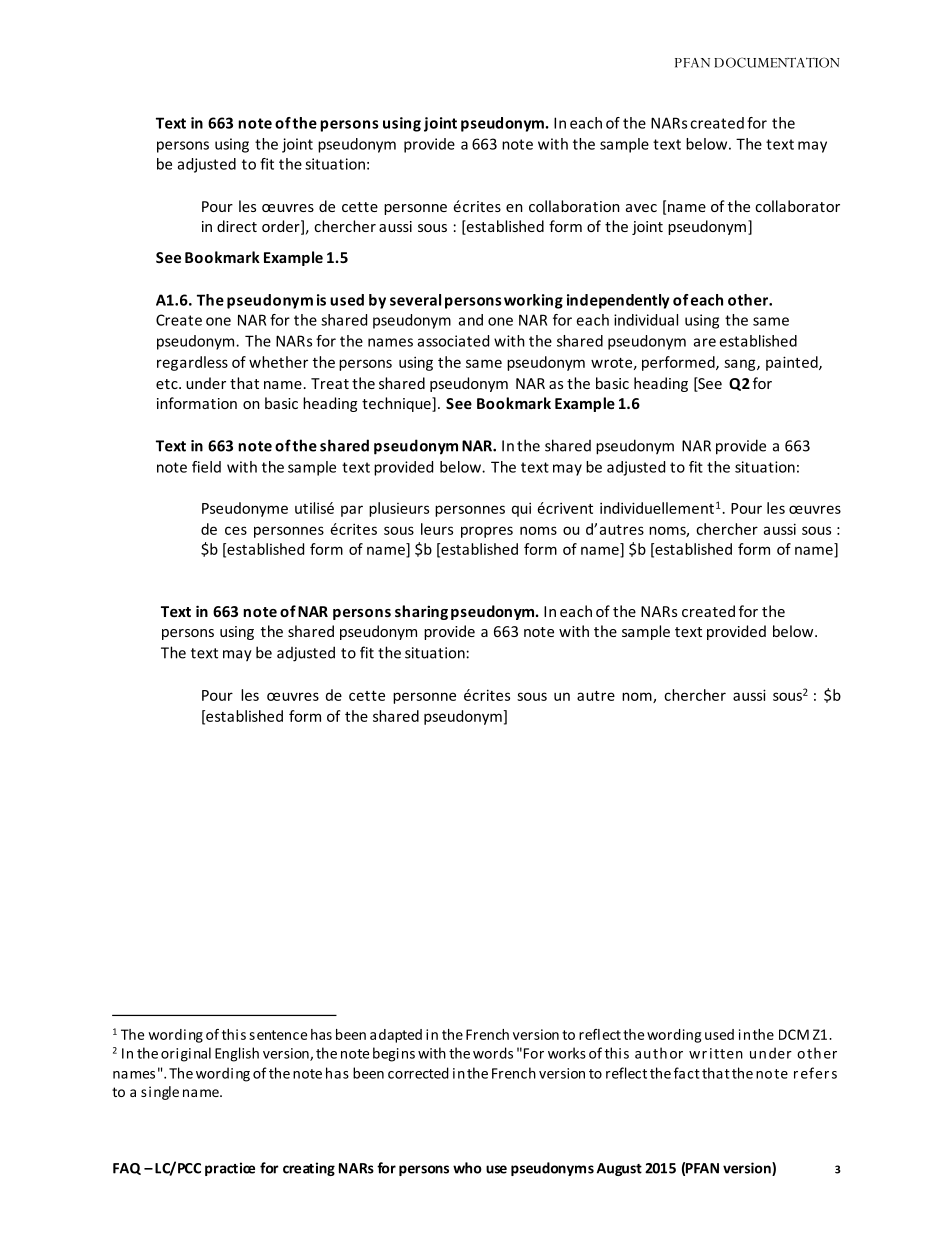 Image resolution: width=952 pixels, height=1233 pixels. I want to click on ces, so click(236, 530).
